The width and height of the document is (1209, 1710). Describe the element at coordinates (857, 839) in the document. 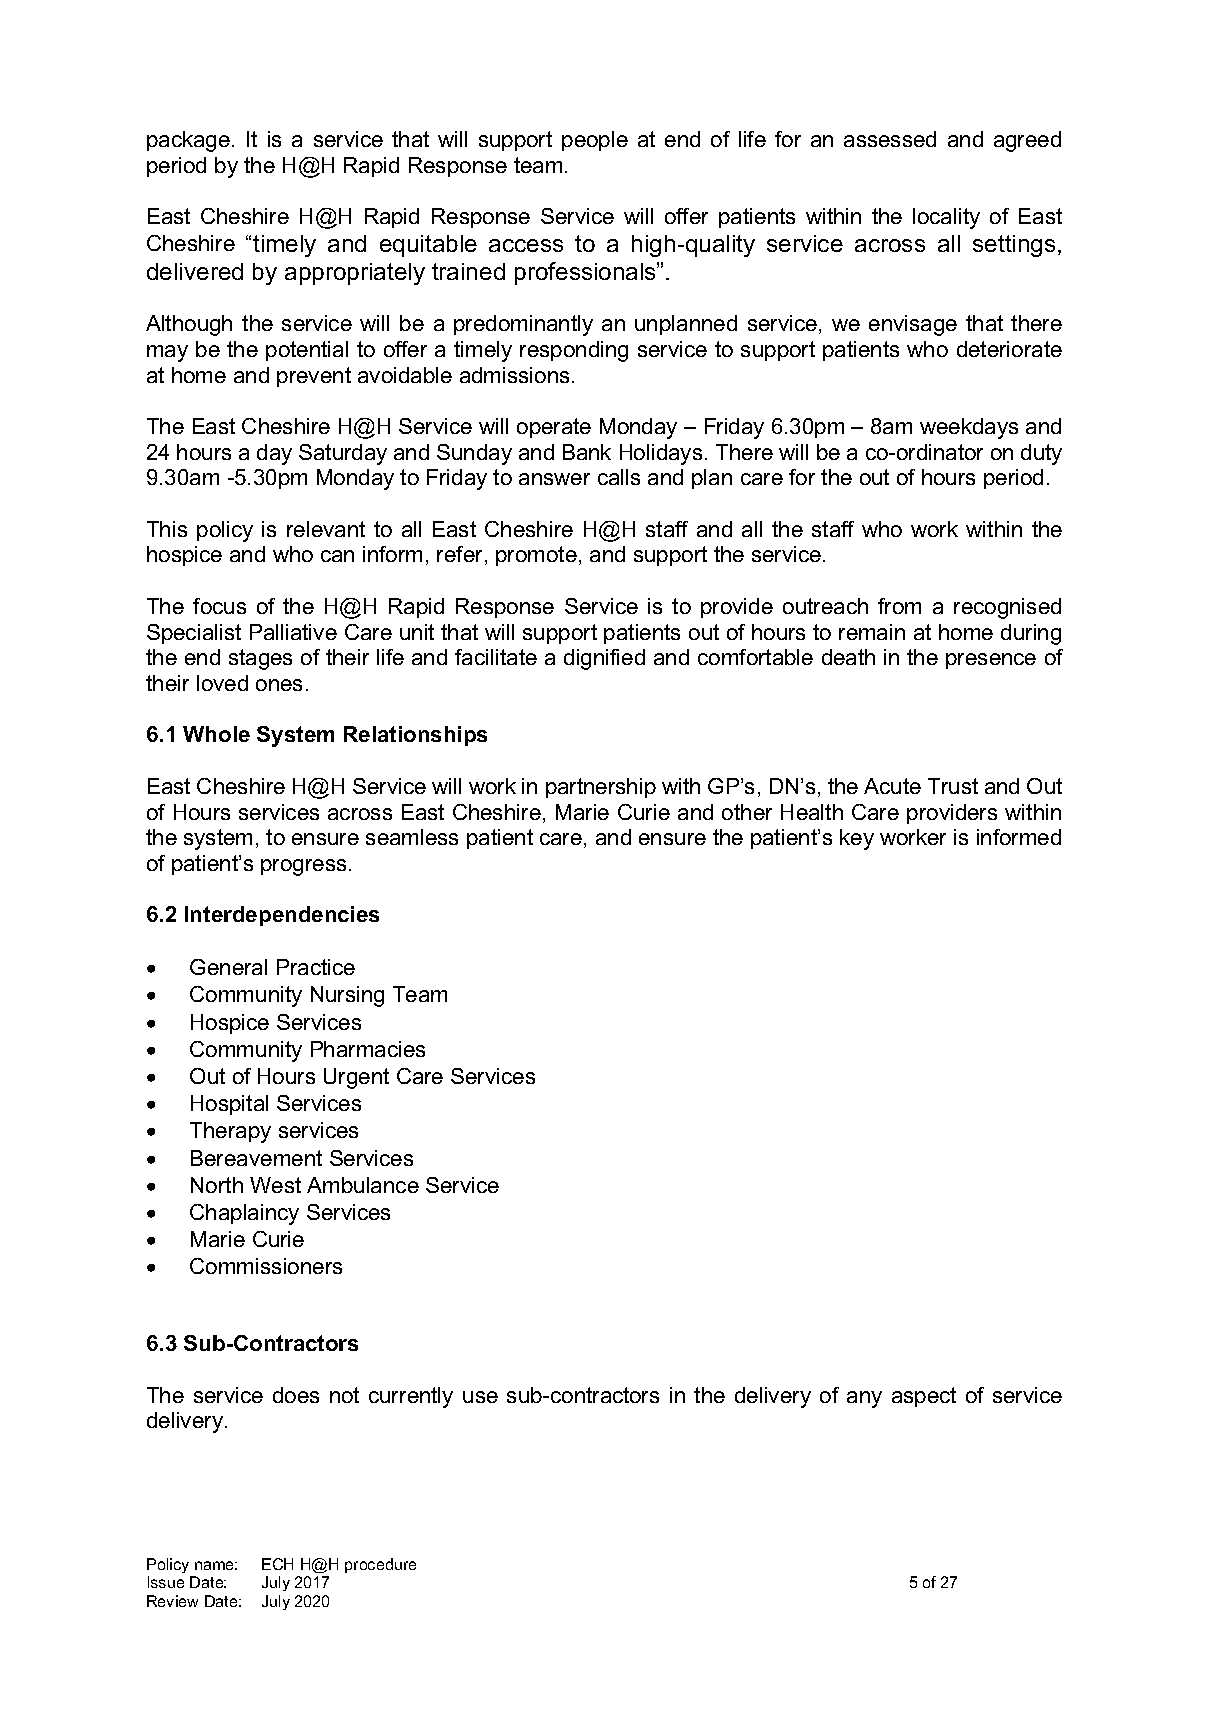

I see `key` at that location.
